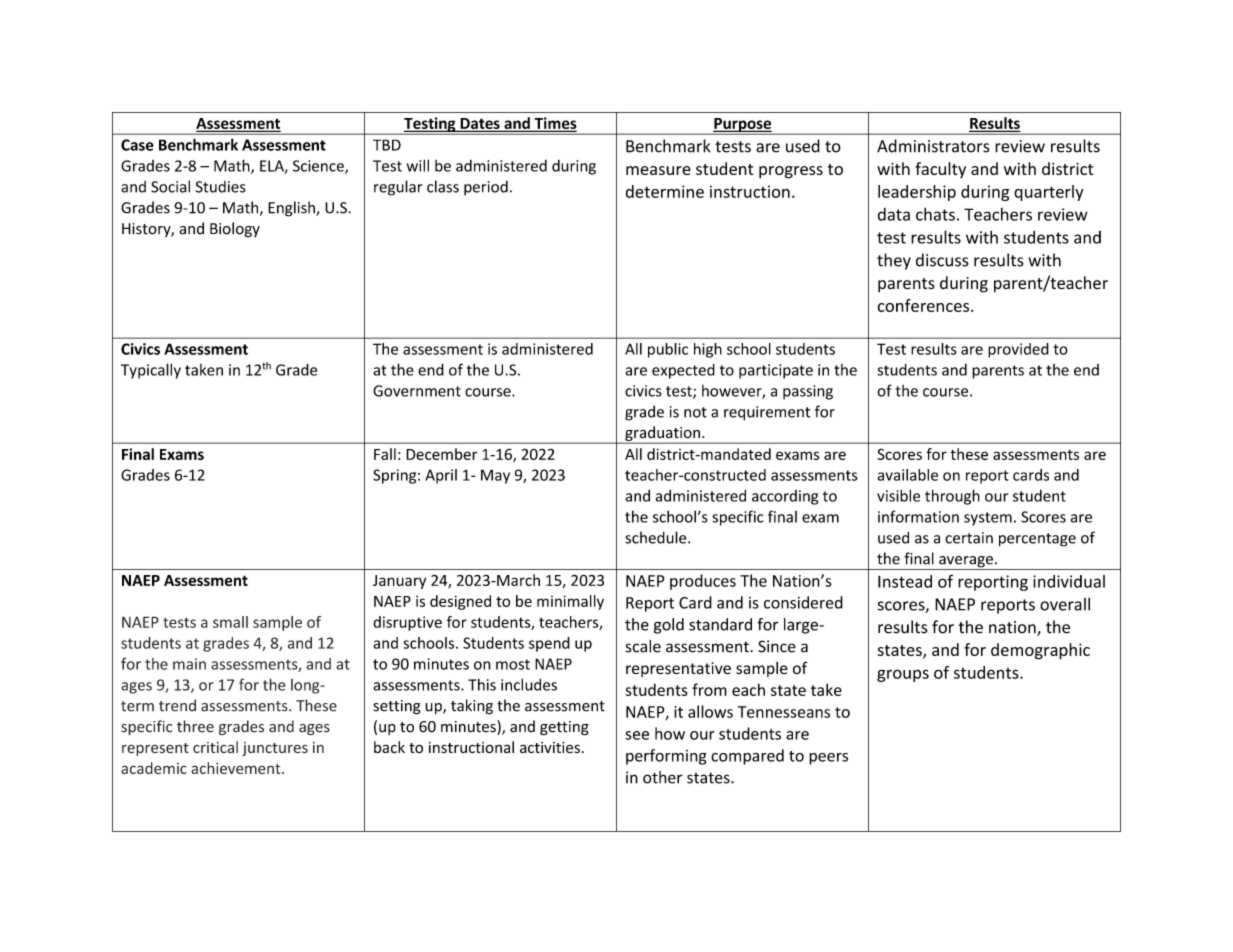  I want to click on Times, so click(554, 124).
